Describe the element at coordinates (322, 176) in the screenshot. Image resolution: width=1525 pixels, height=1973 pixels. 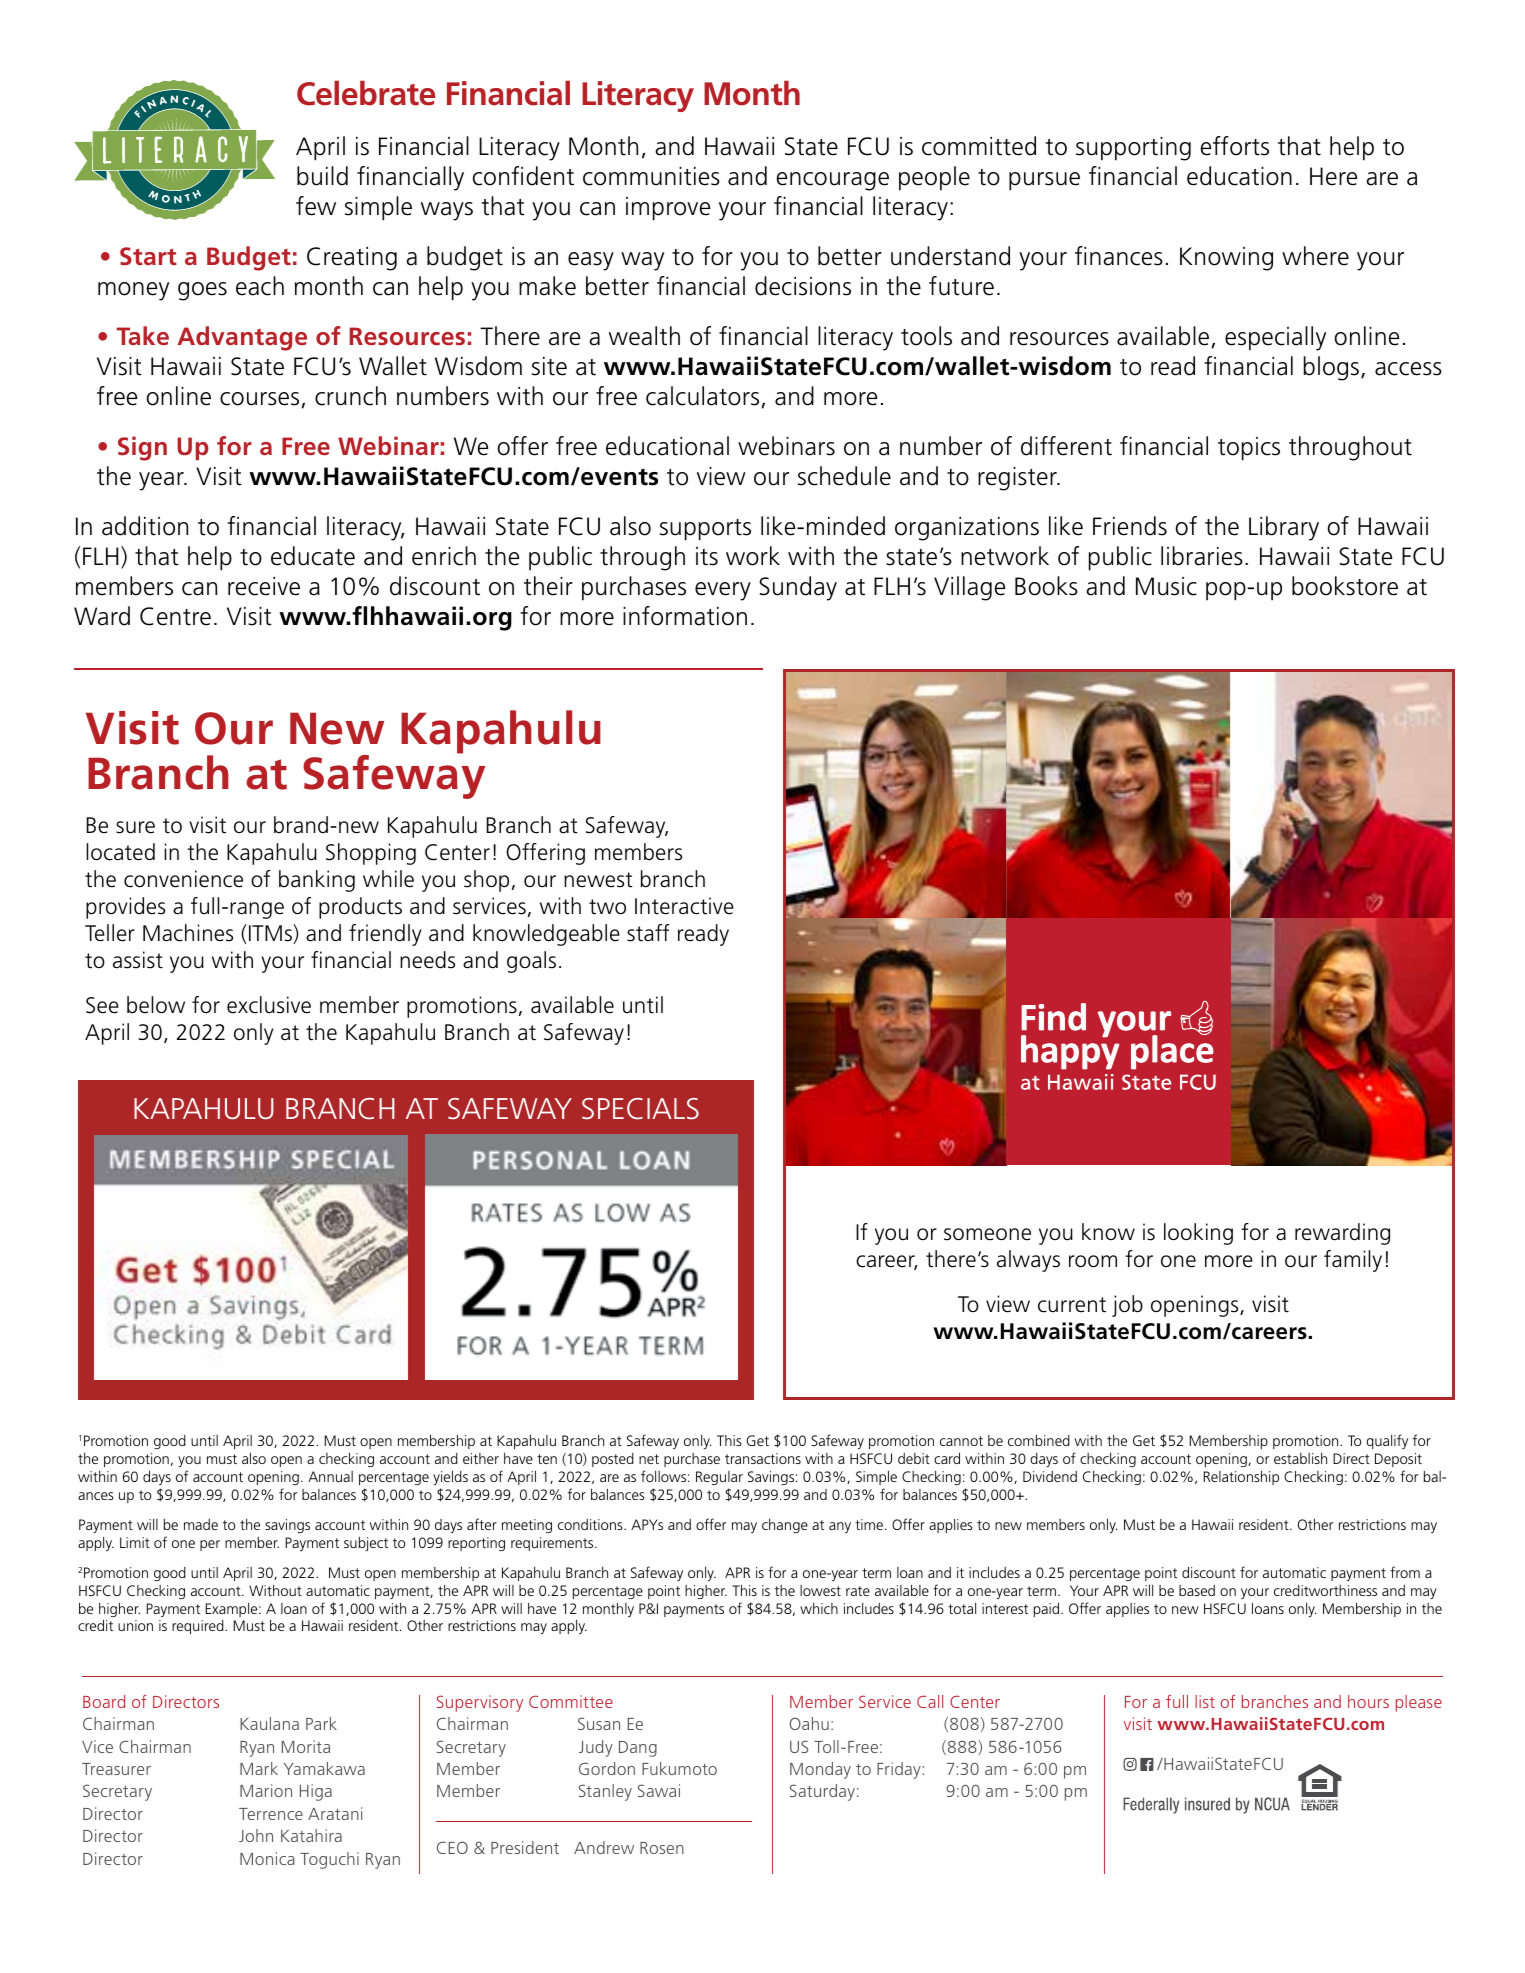
I see `build` at that location.
